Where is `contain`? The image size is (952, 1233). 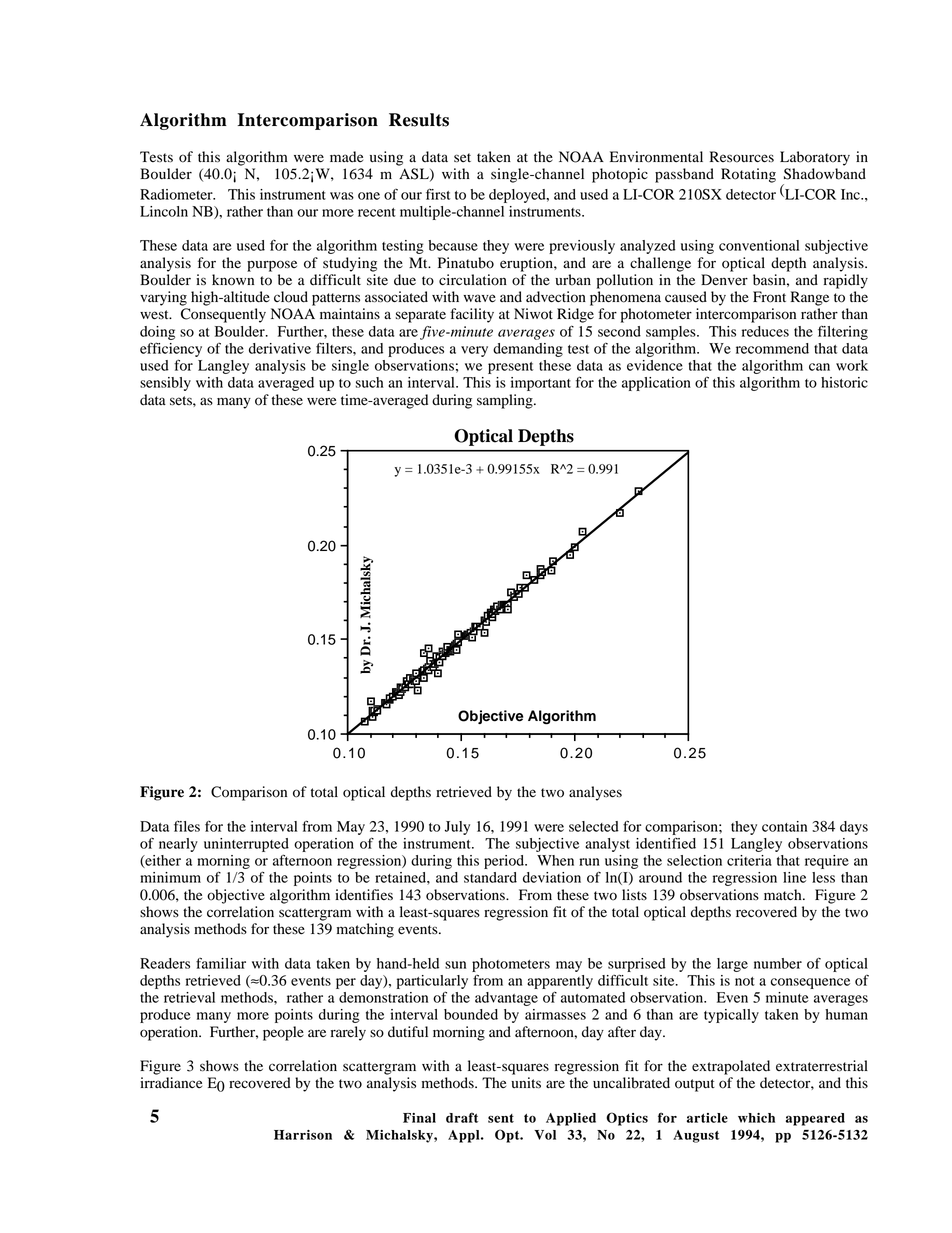
contain is located at coordinates (784, 826).
